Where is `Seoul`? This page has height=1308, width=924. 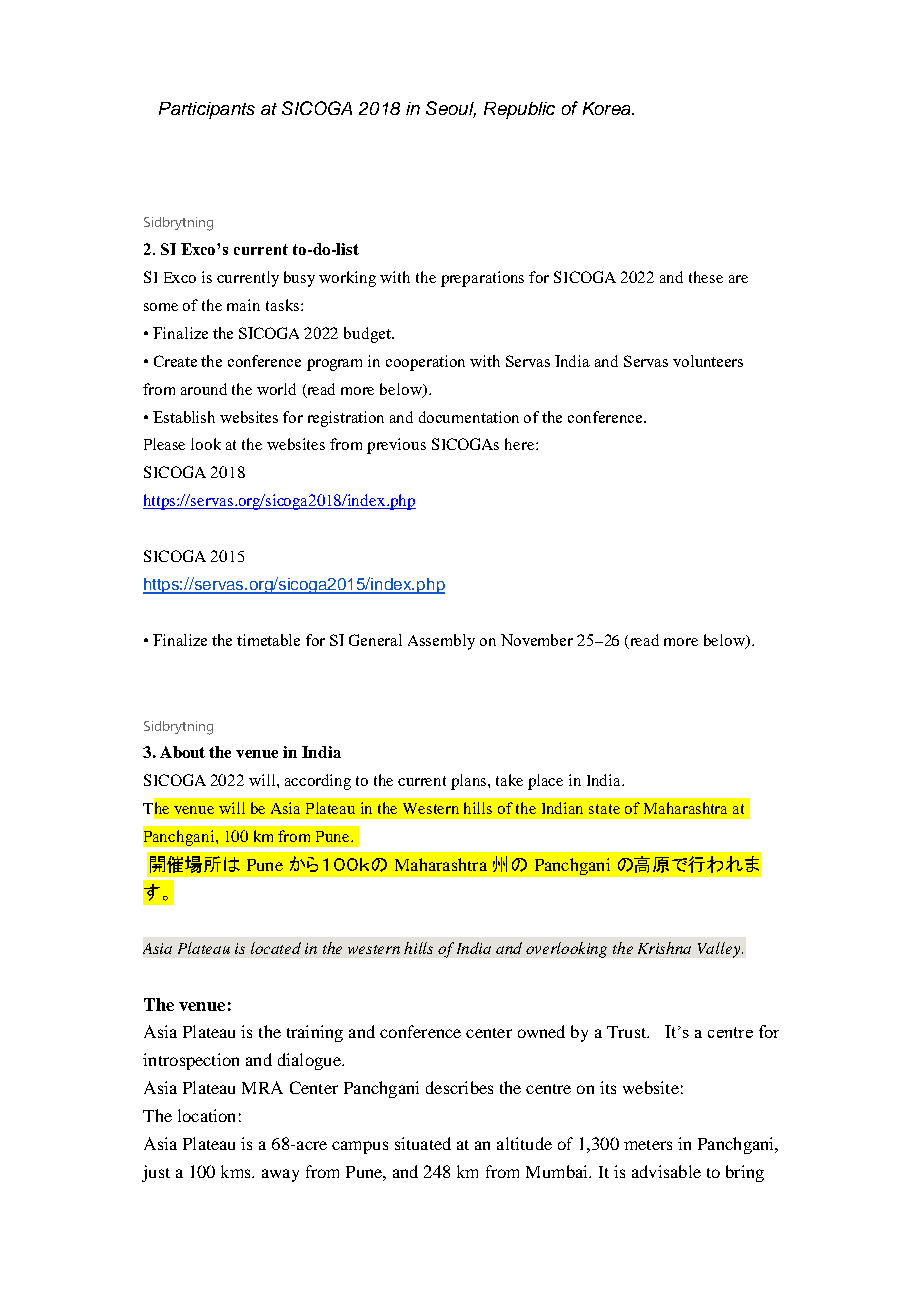
Seoul is located at coordinates (451, 109).
